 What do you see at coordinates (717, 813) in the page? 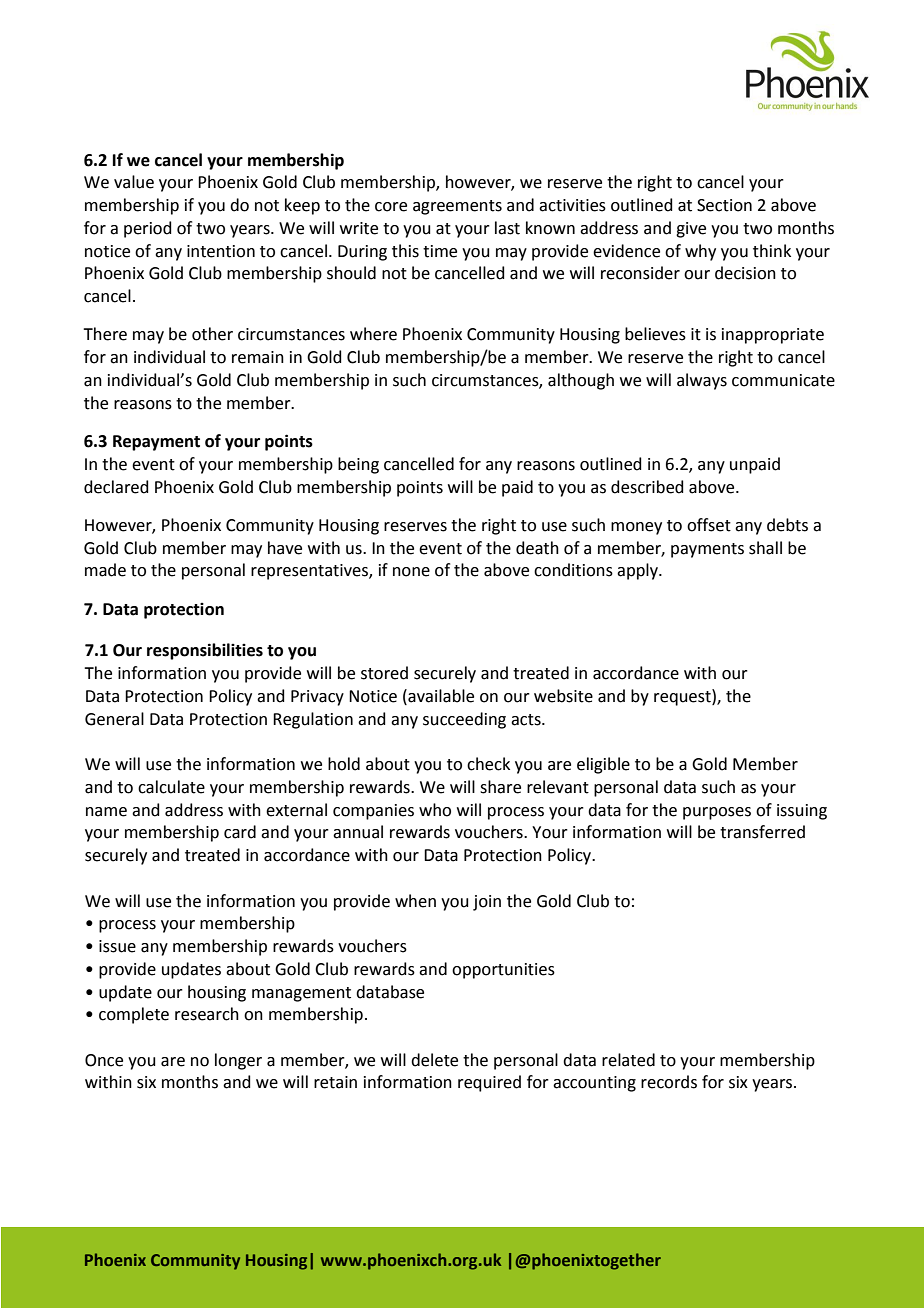
I see `purposes` at bounding box center [717, 813].
